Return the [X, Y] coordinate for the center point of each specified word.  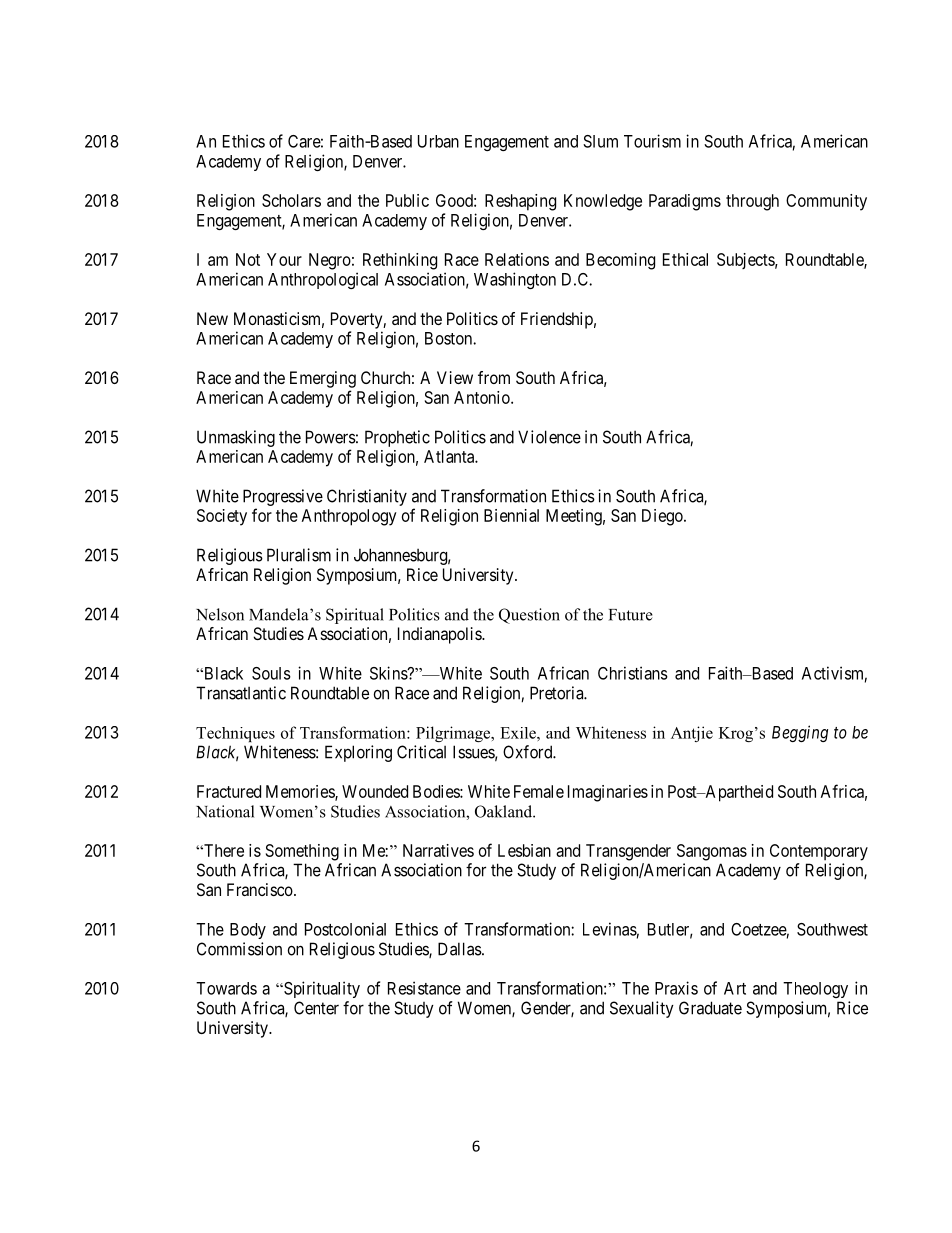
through [752, 202]
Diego [663, 517]
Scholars [291, 200]
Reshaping [520, 202]
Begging [800, 733]
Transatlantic [241, 693]
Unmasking [236, 438]
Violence [549, 437]
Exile [519, 733]
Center [316, 1008]
